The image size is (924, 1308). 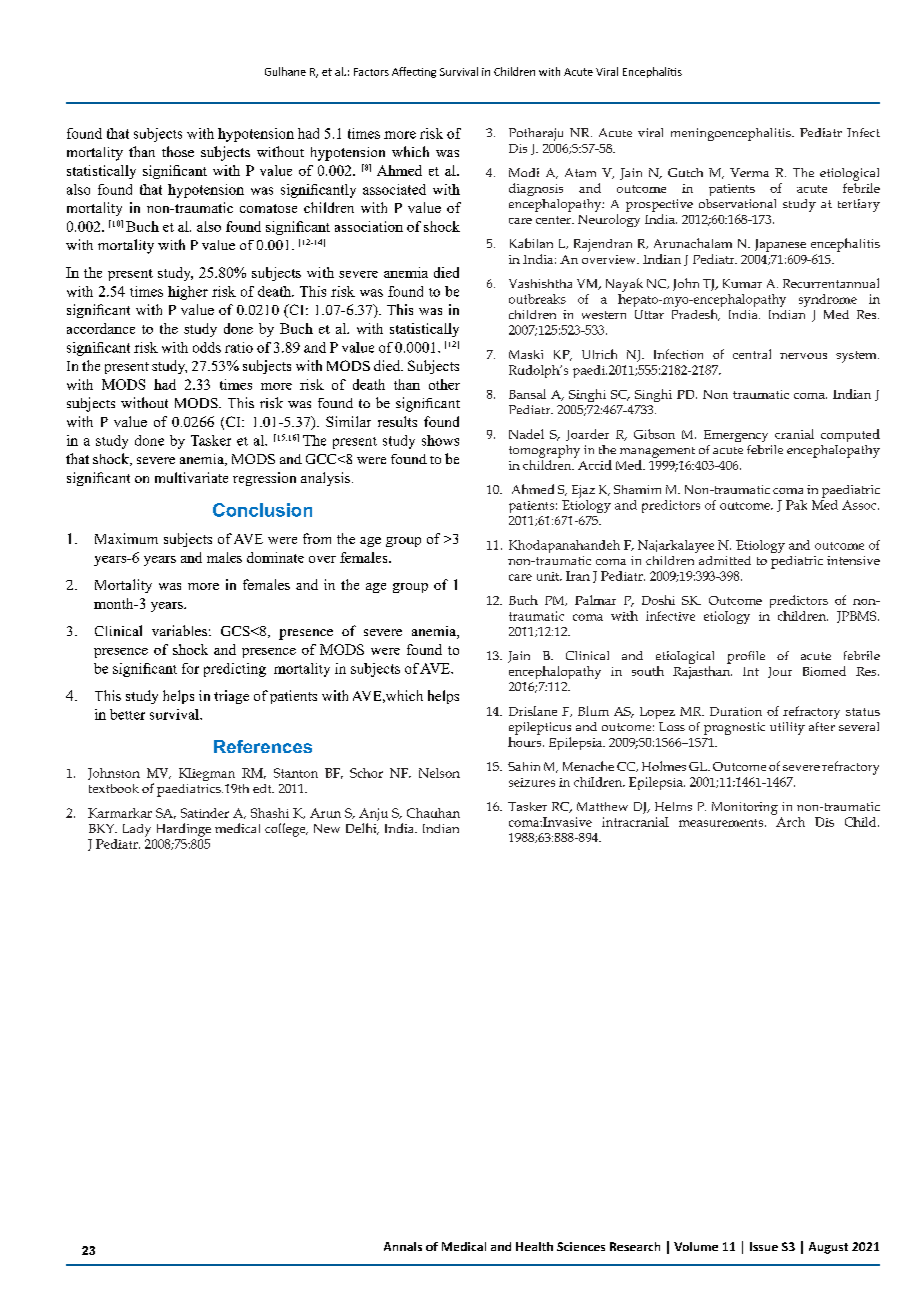 I want to click on shows, so click(x=440, y=440).
